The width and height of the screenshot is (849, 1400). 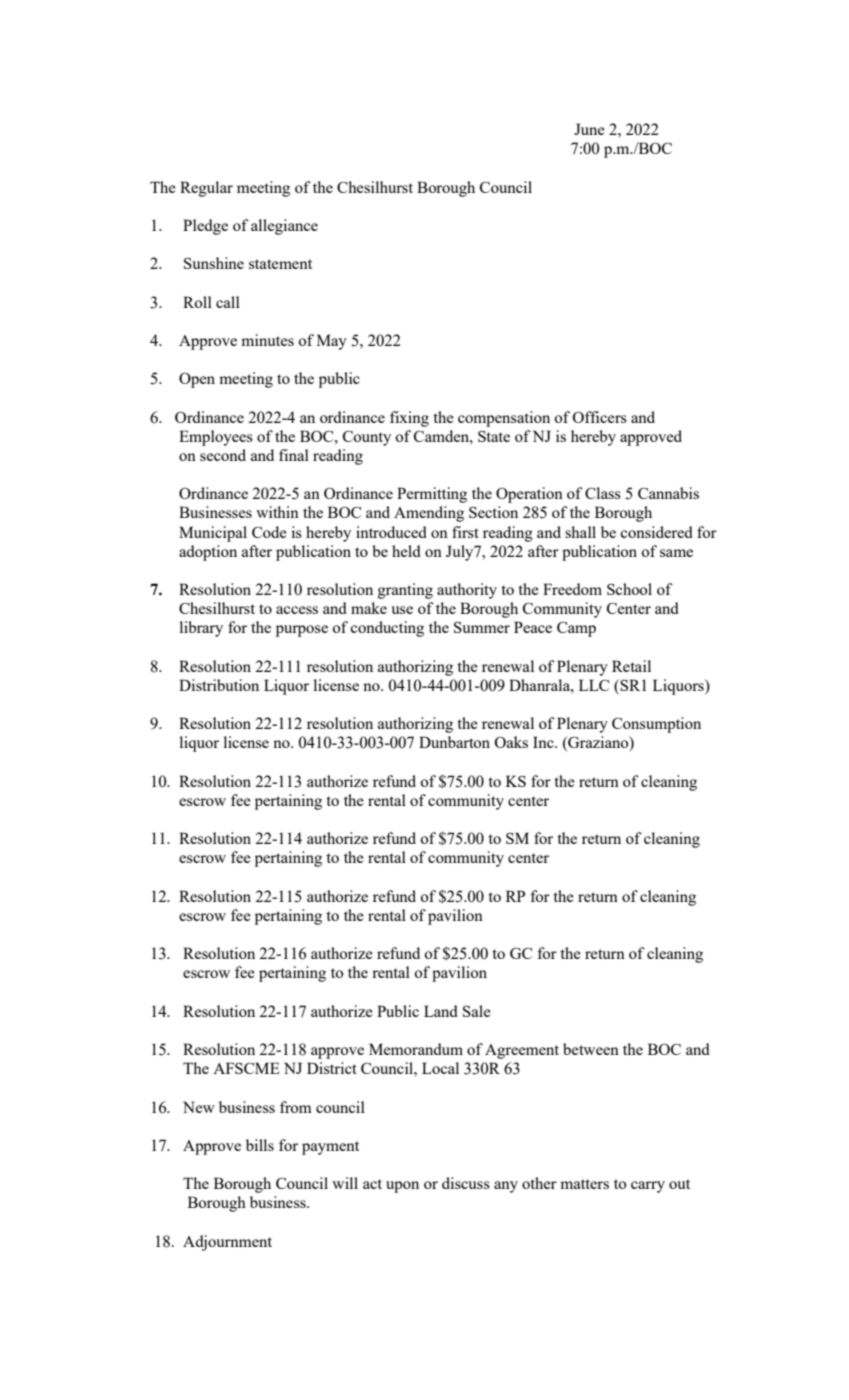 What do you see at coordinates (227, 1243) in the screenshot?
I see `Adjournment` at bounding box center [227, 1243].
